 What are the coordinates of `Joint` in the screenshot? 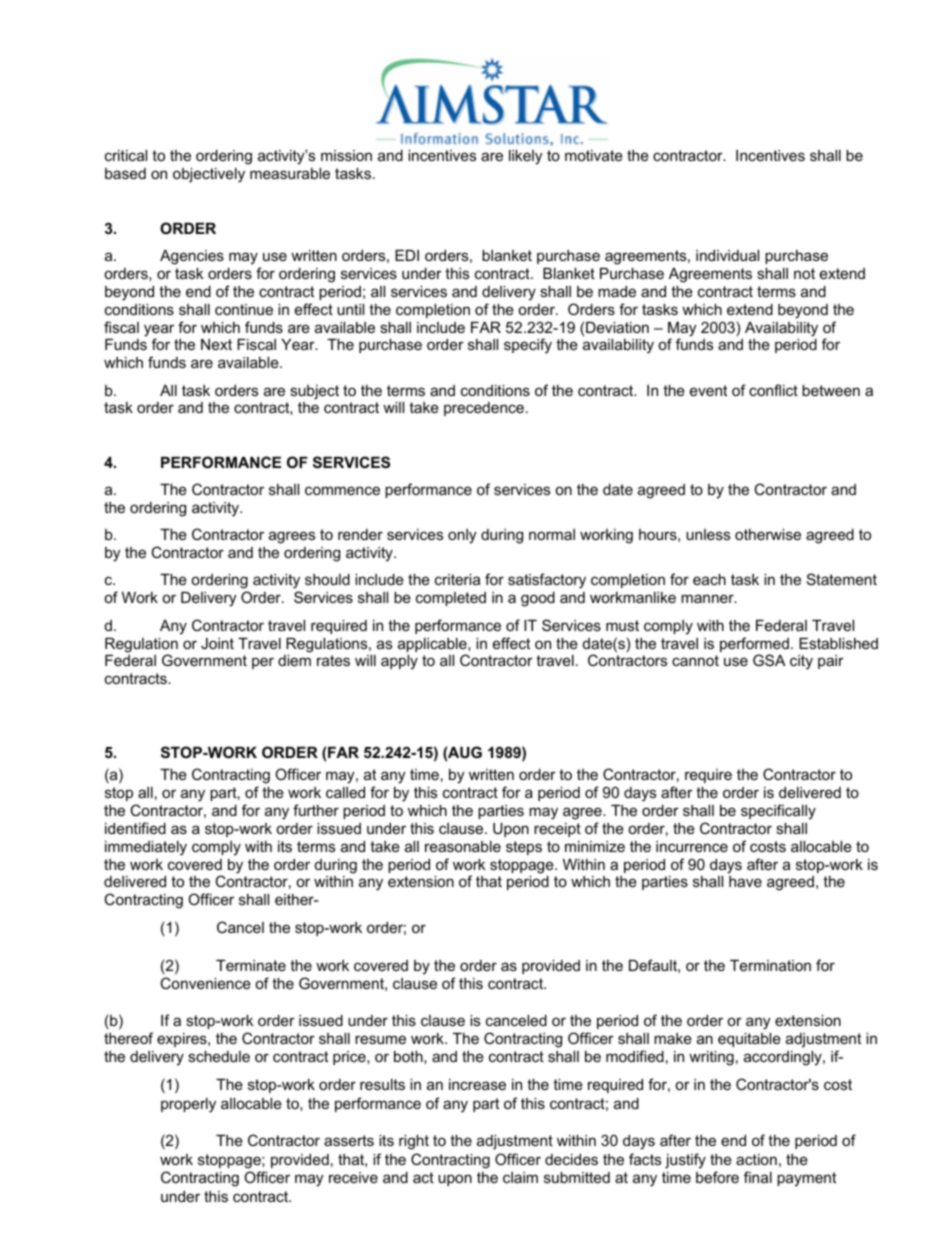 It's located at (217, 643).
